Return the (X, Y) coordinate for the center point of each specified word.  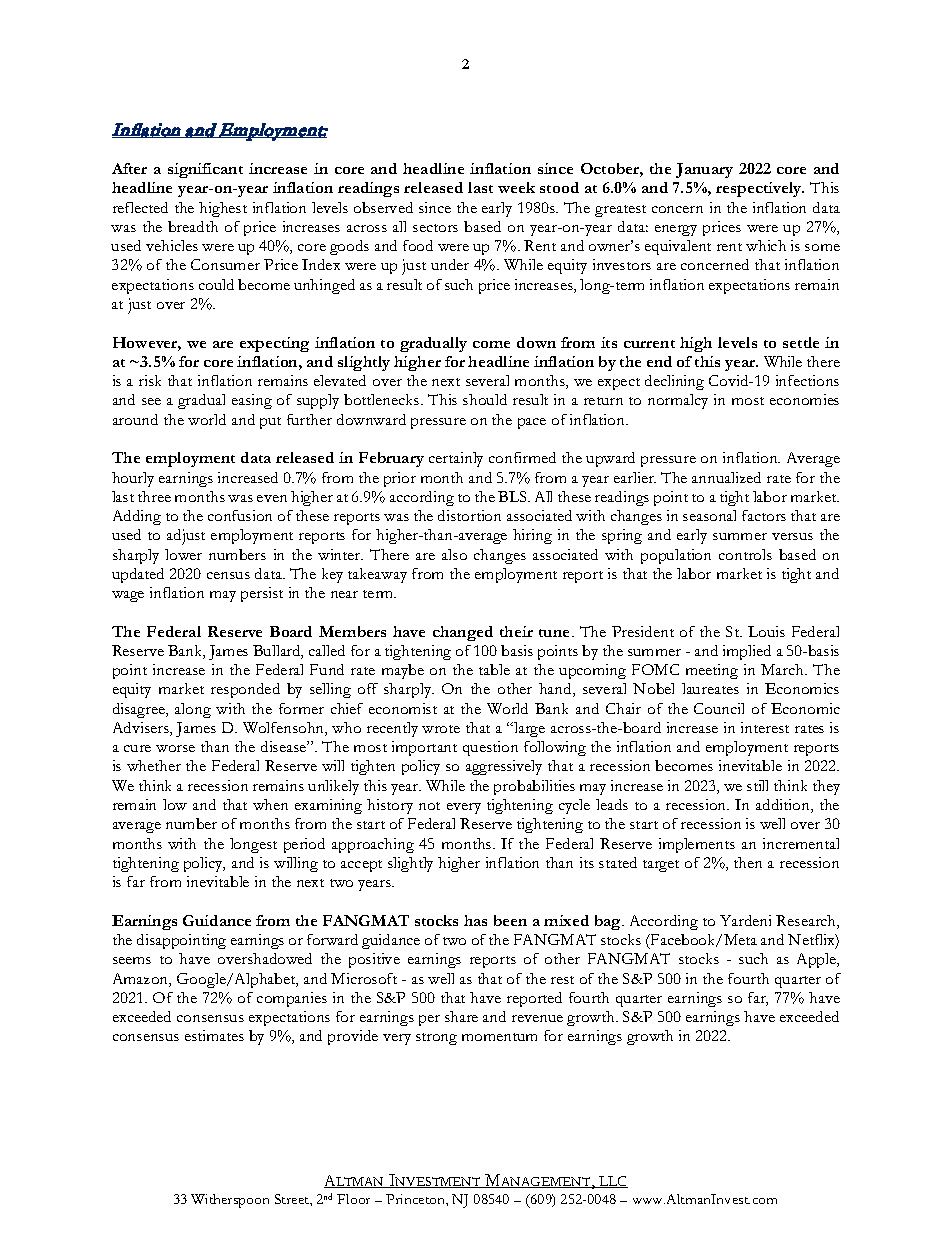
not (429, 806)
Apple (818, 960)
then (748, 862)
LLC (613, 1182)
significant (205, 170)
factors (764, 515)
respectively (760, 189)
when (270, 804)
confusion (240, 515)
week (516, 187)
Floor (353, 1199)
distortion (469, 515)
